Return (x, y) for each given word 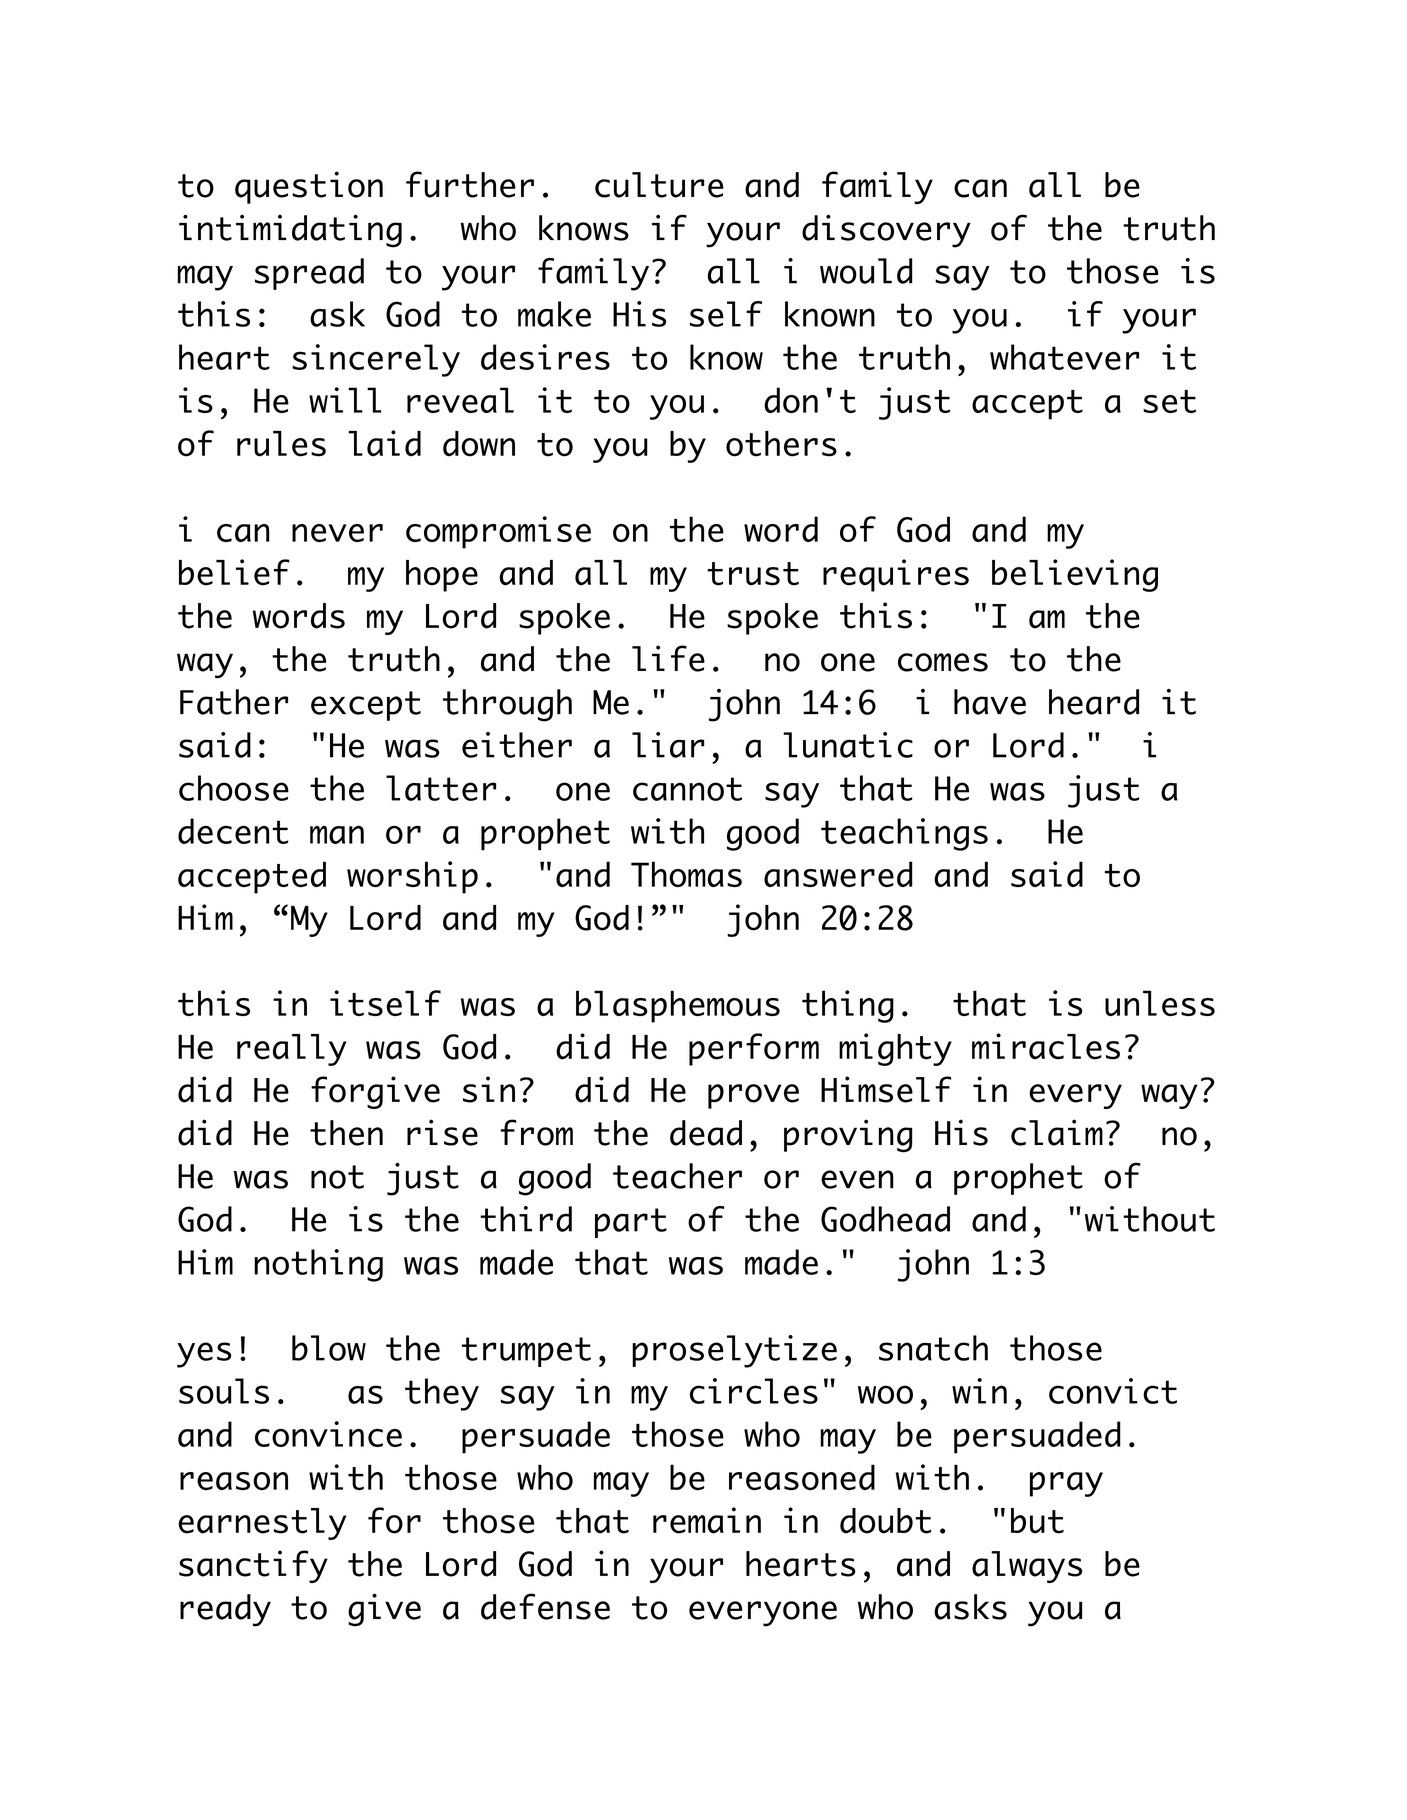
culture (659, 185)
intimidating (290, 231)
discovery (886, 231)
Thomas (686, 874)
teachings (904, 834)
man (337, 834)
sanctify (253, 1566)
